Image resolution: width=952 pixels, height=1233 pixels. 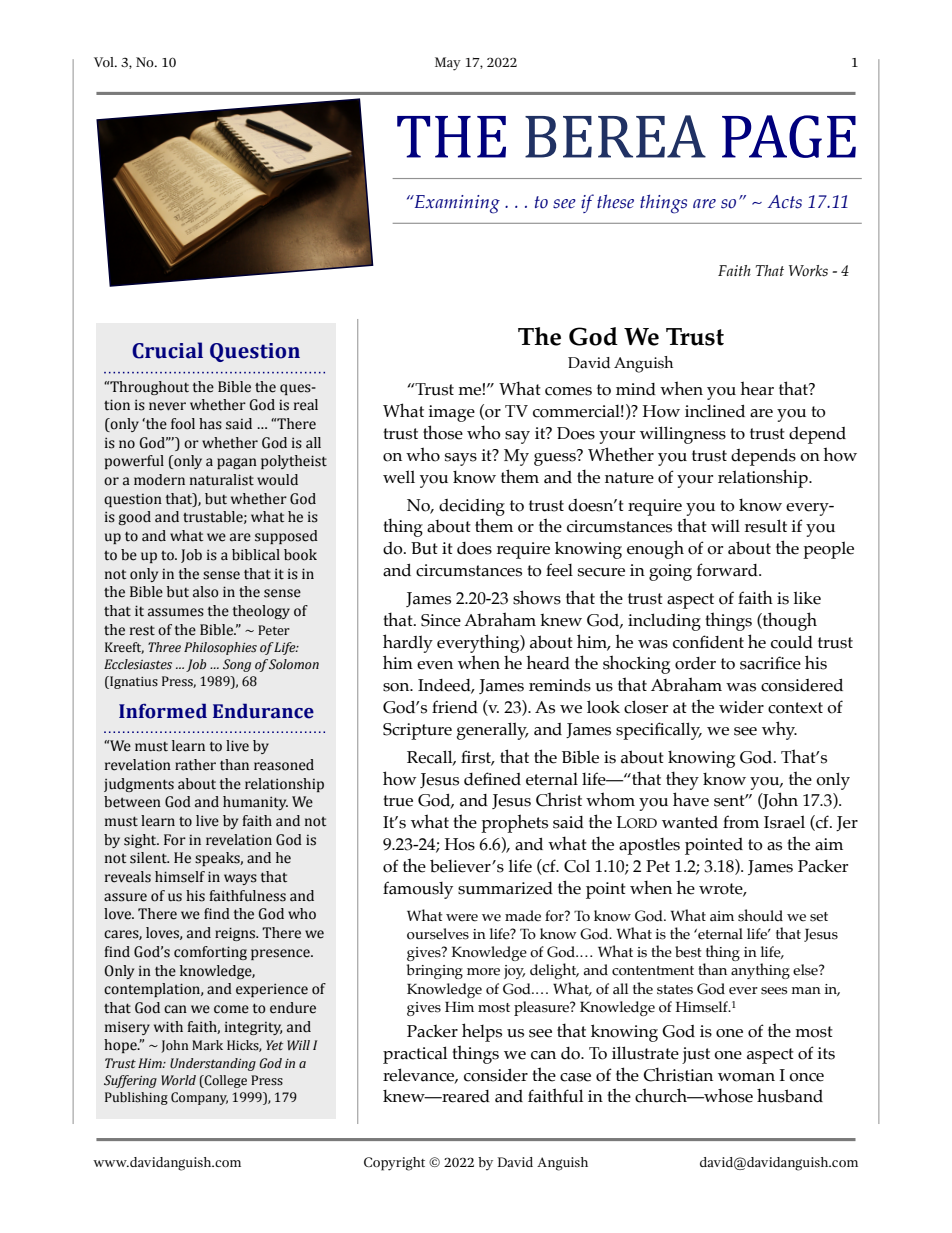 What do you see at coordinates (789, 136) in the document?
I see `PAGE` at bounding box center [789, 136].
